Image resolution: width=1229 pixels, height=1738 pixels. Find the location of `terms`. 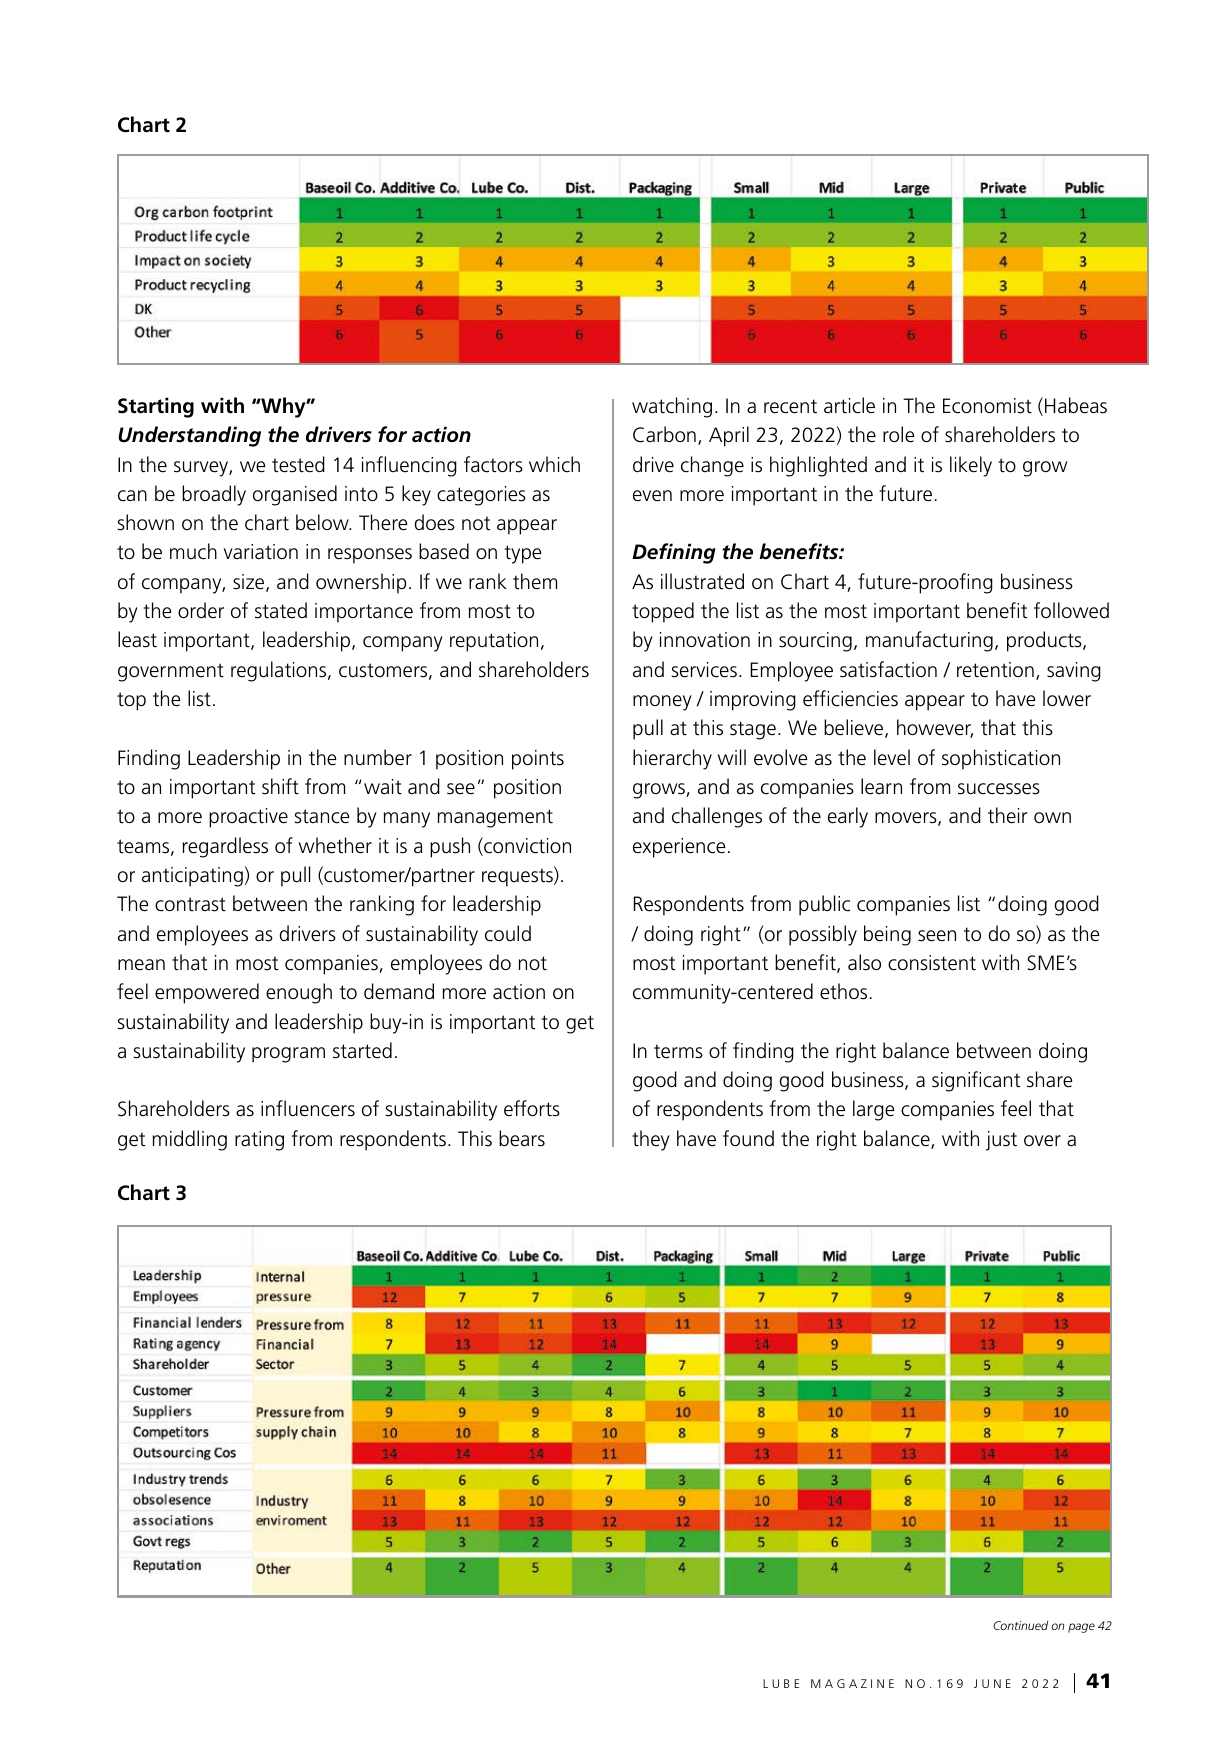

terms is located at coordinates (678, 1051).
